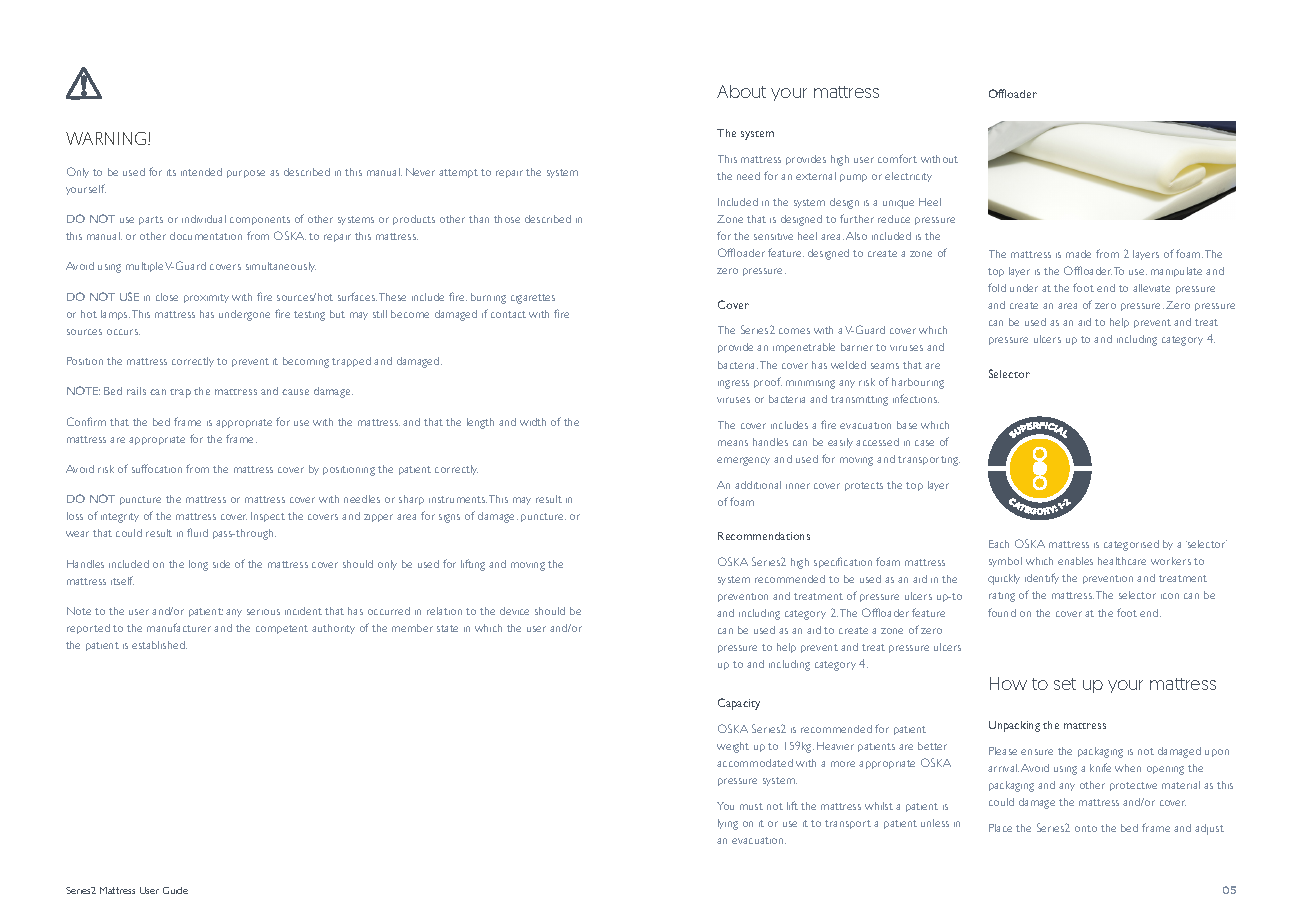 The width and height of the page is (1303, 924). What do you see at coordinates (758, 485) in the page?
I see `additional` at bounding box center [758, 485].
